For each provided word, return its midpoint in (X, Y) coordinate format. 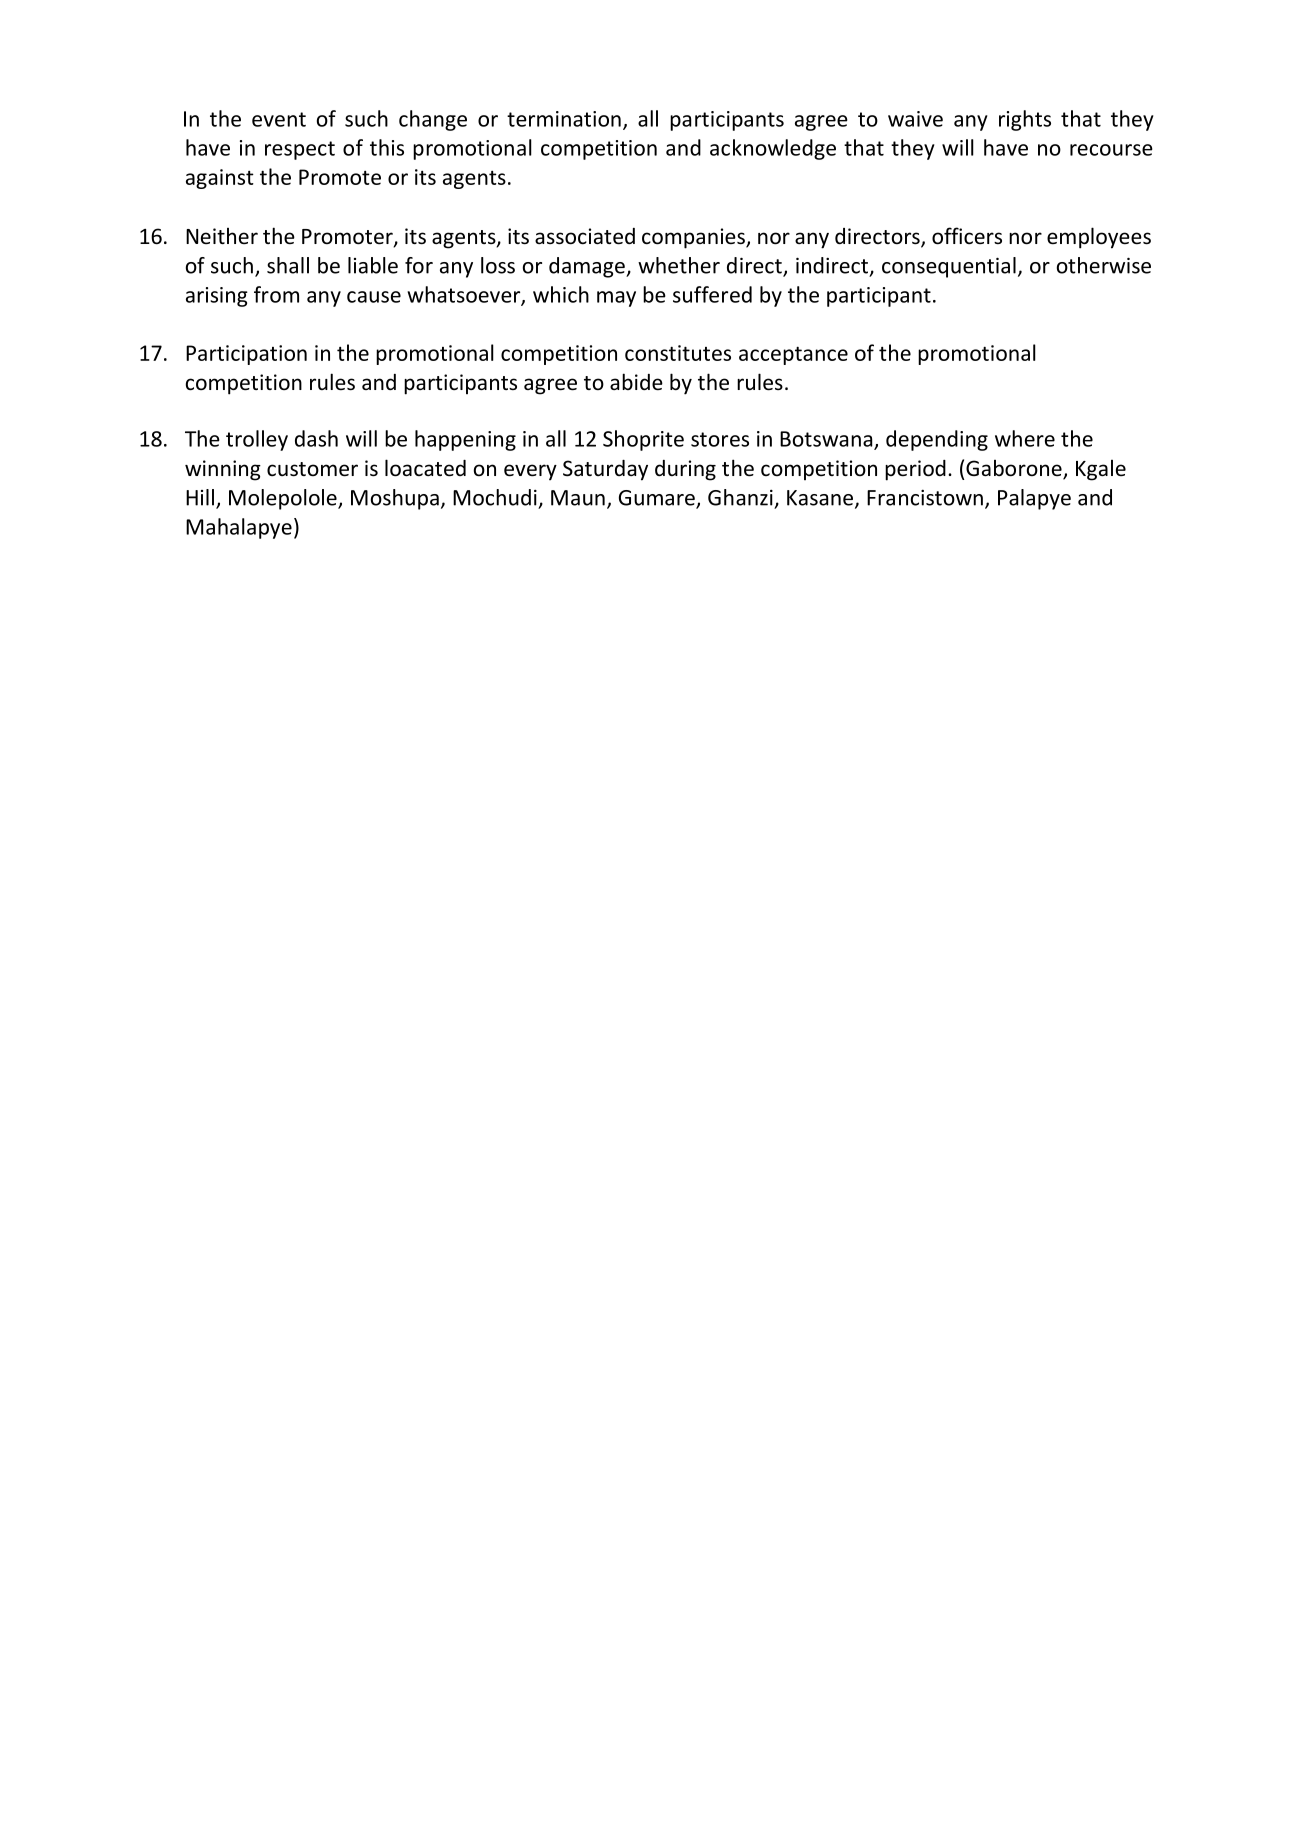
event (279, 119)
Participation (246, 355)
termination (564, 119)
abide (636, 382)
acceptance (793, 355)
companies (694, 238)
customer (312, 469)
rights (1025, 120)
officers (967, 236)
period (915, 470)
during (685, 470)
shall (288, 265)
